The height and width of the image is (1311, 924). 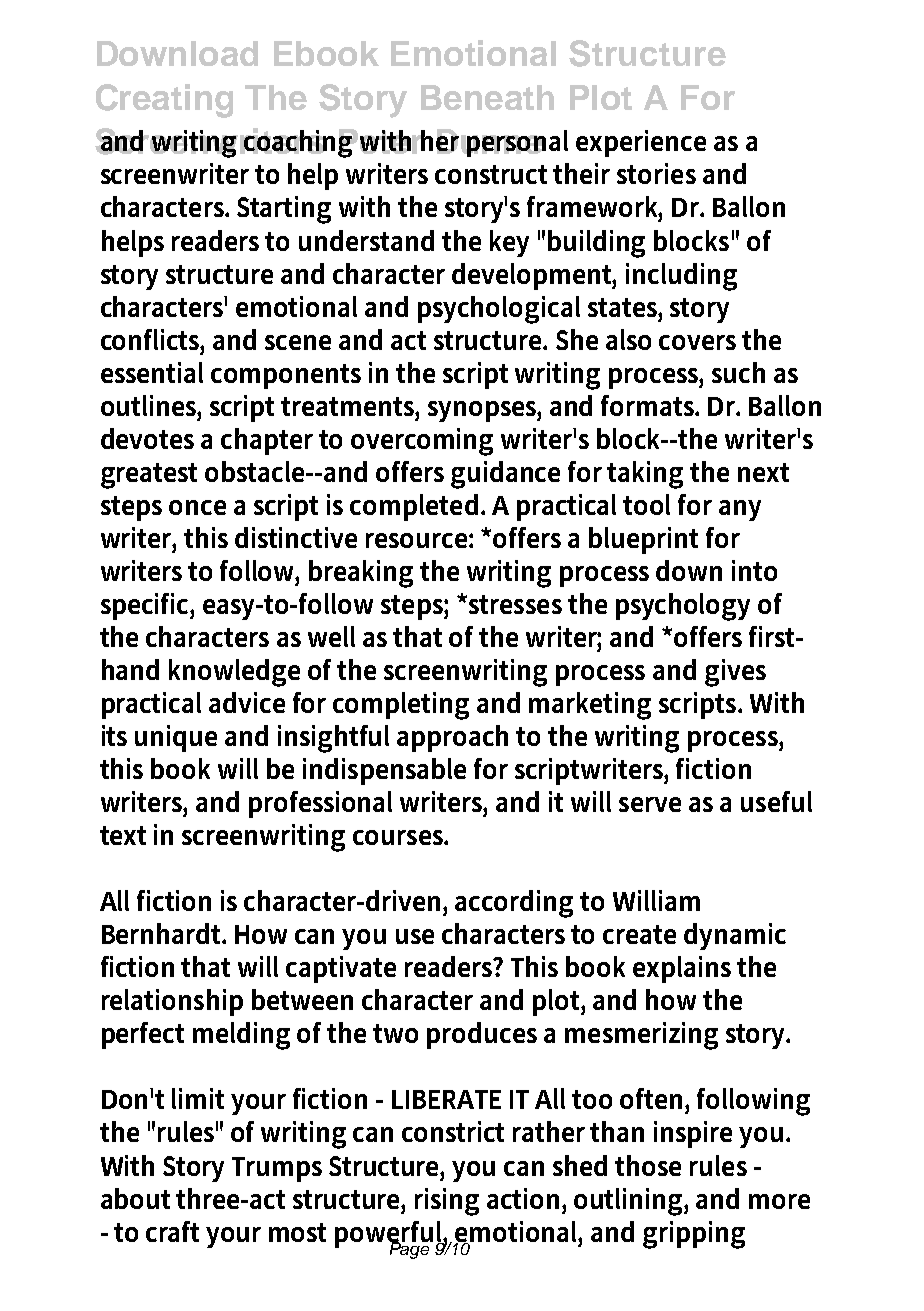 I want to click on rising, so click(x=447, y=1202).
